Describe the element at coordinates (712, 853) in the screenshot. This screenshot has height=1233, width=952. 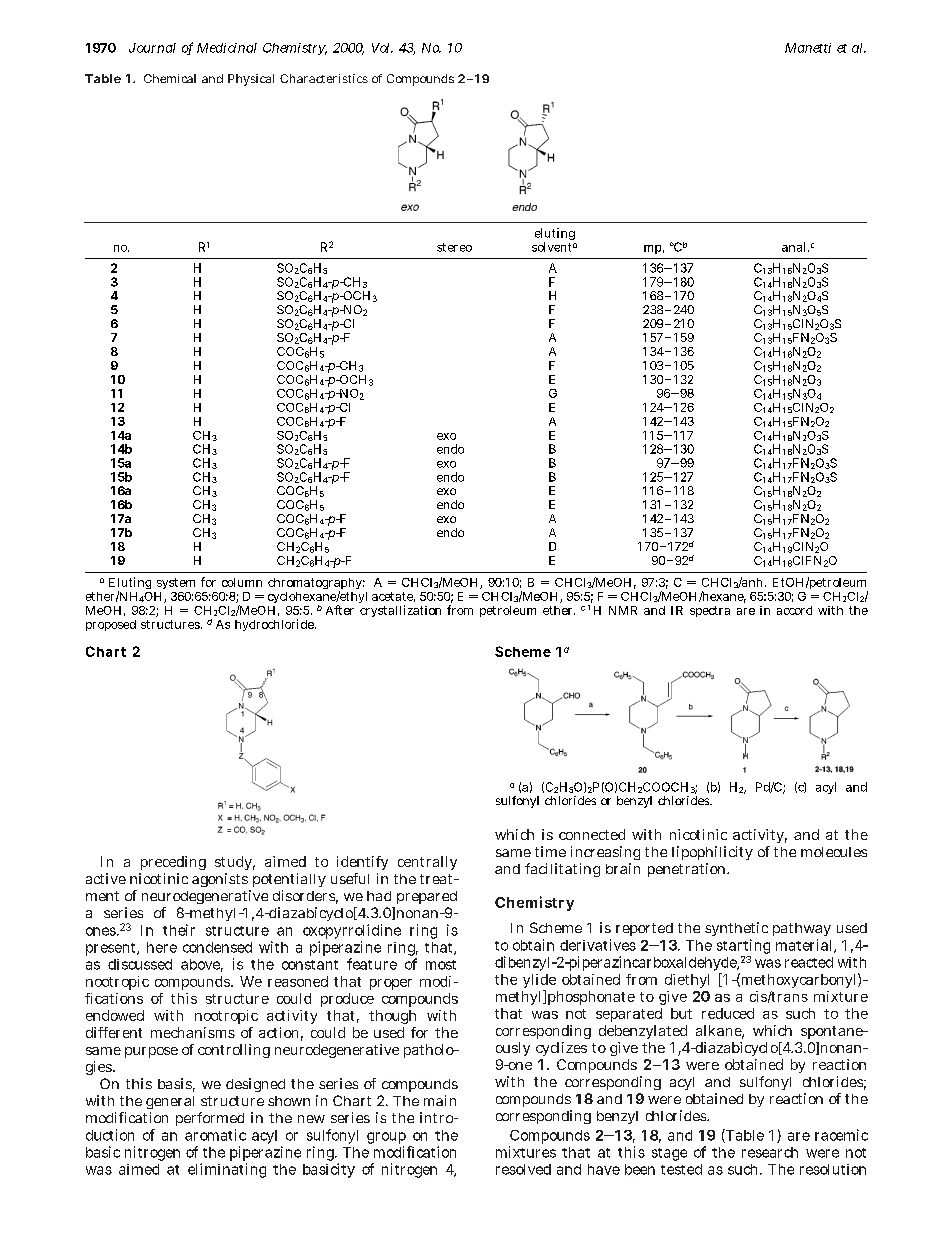
I see `lipophilicity` at that location.
